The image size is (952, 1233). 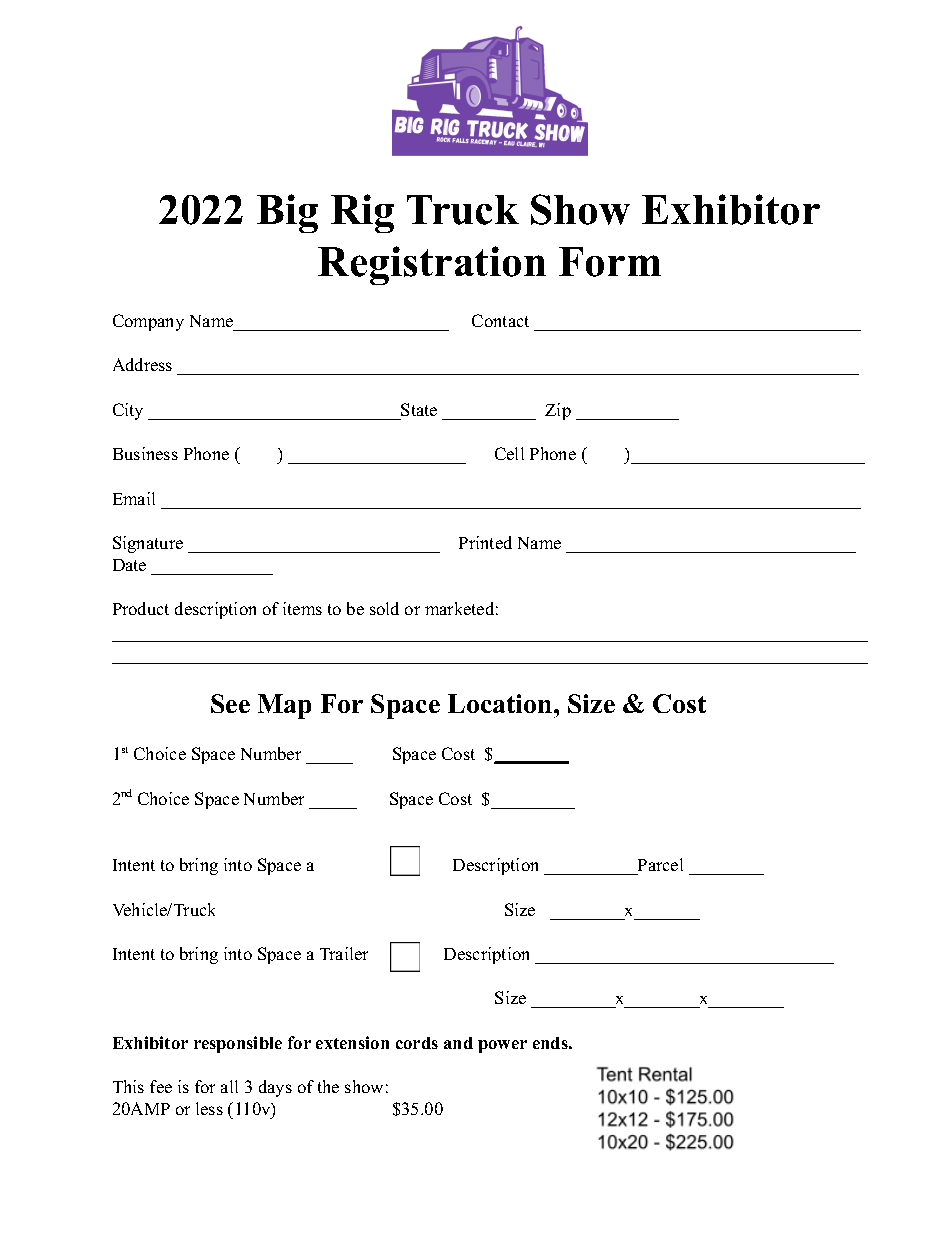 I want to click on Cell, so click(x=509, y=453).
